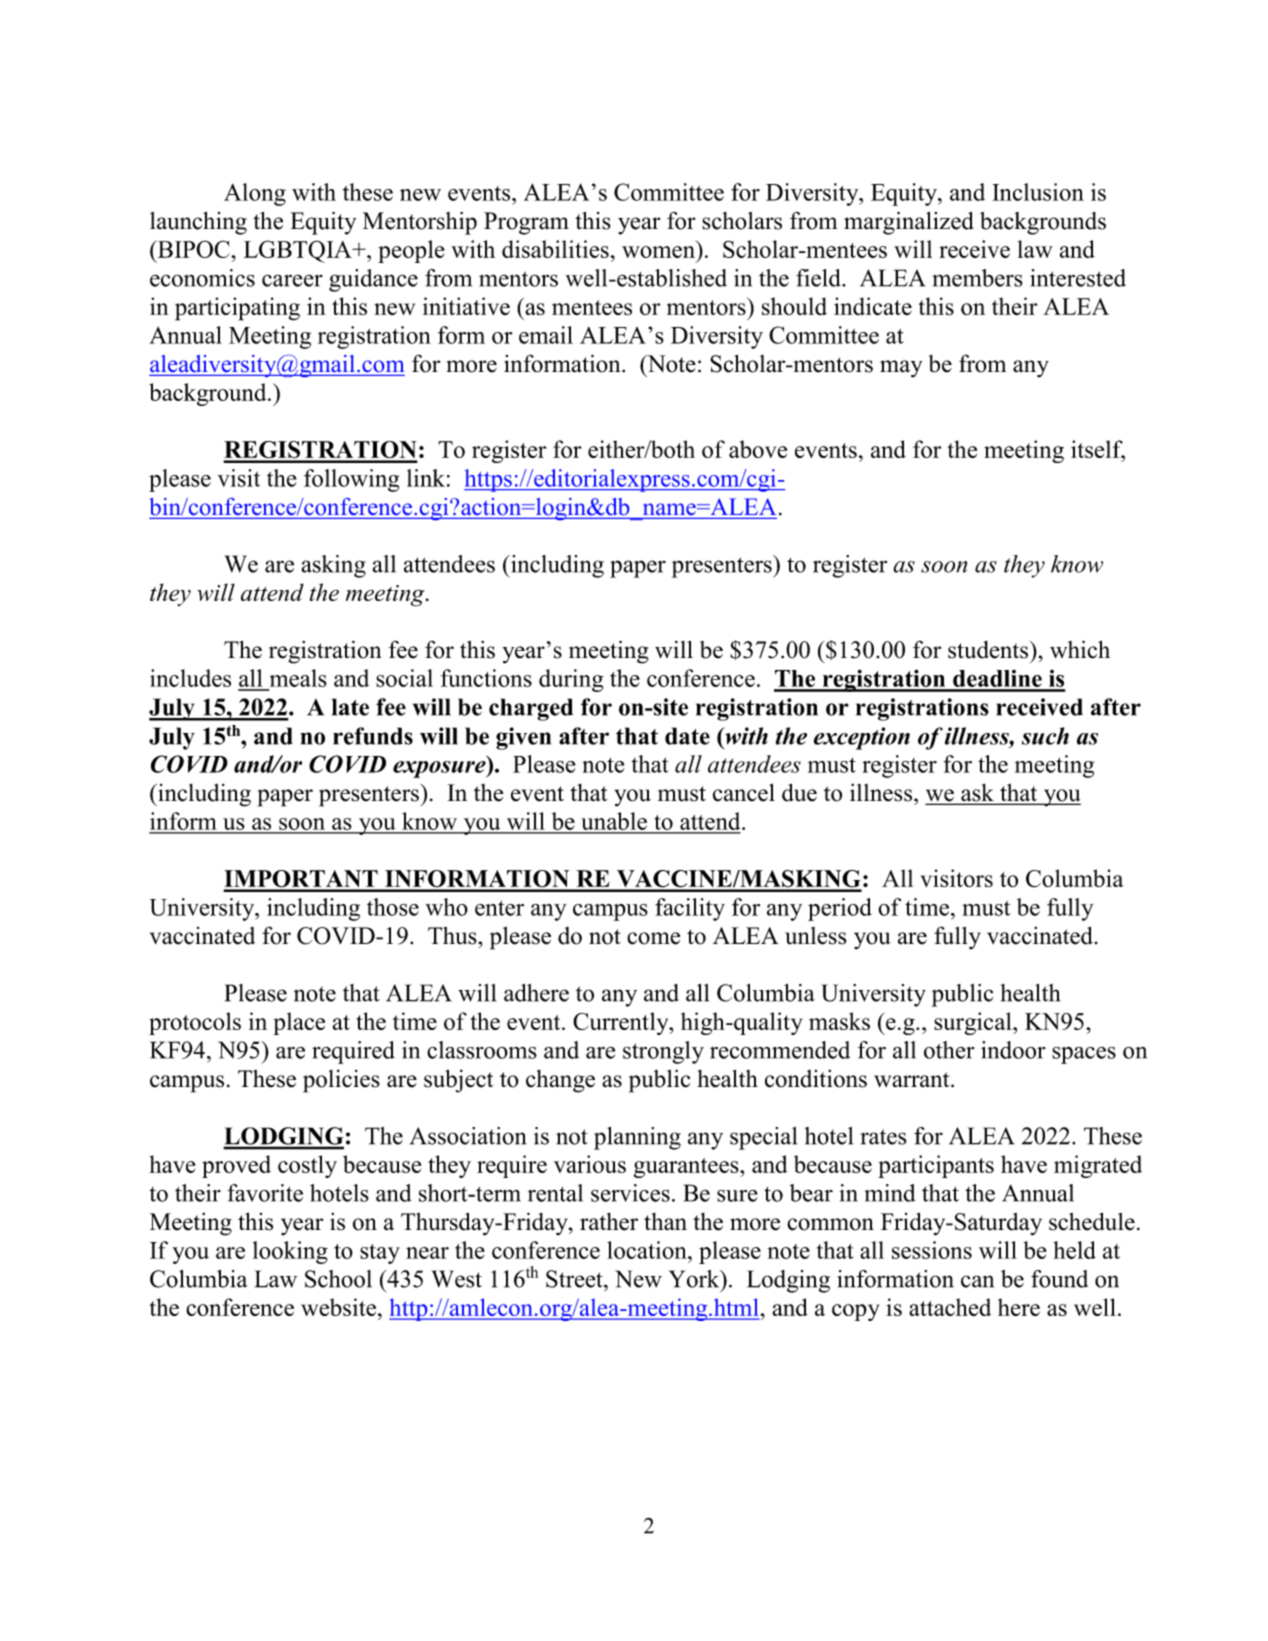  Describe the element at coordinates (901, 369) in the document. I see `may` at that location.
